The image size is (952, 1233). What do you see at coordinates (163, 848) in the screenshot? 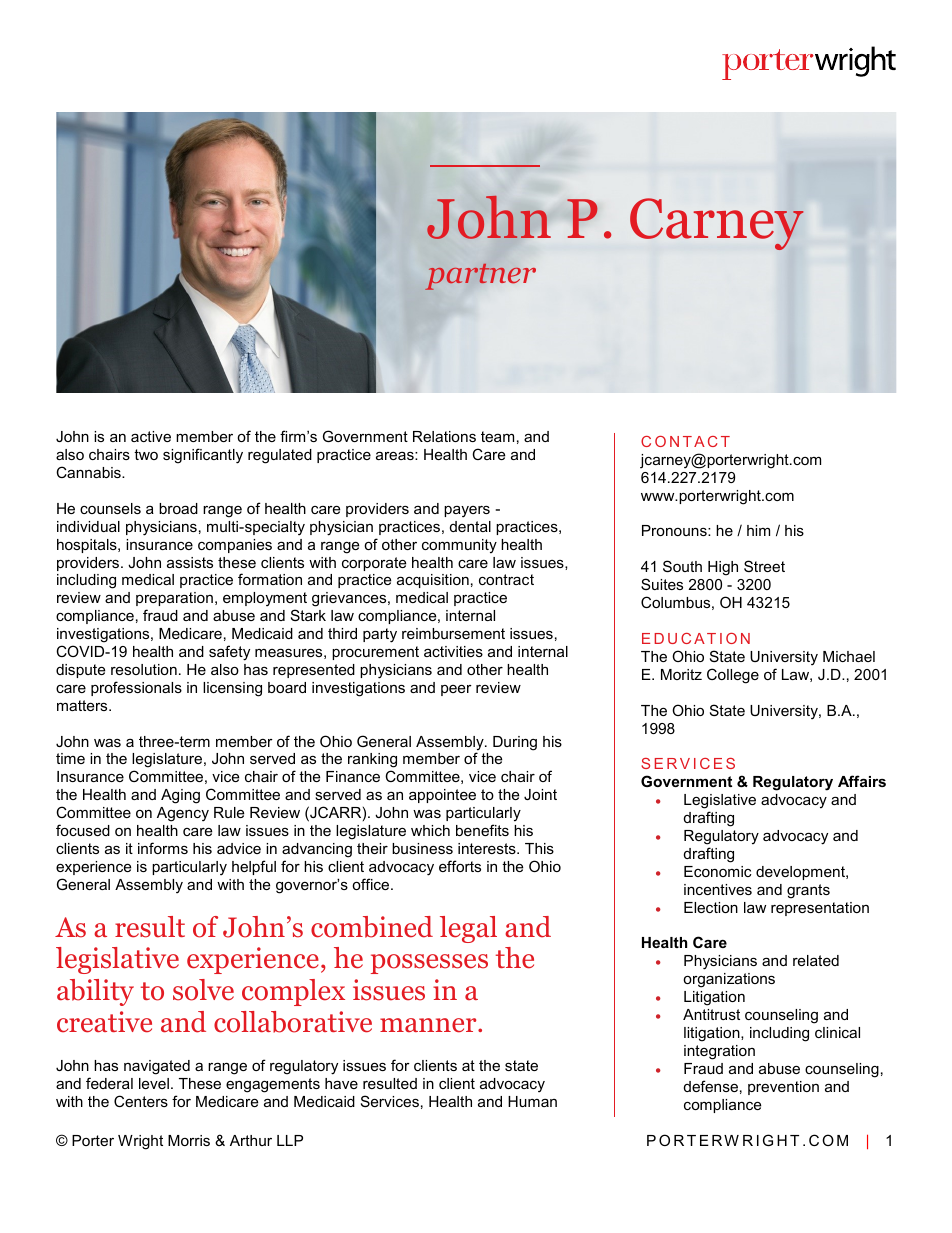
I see `informs` at bounding box center [163, 848].
